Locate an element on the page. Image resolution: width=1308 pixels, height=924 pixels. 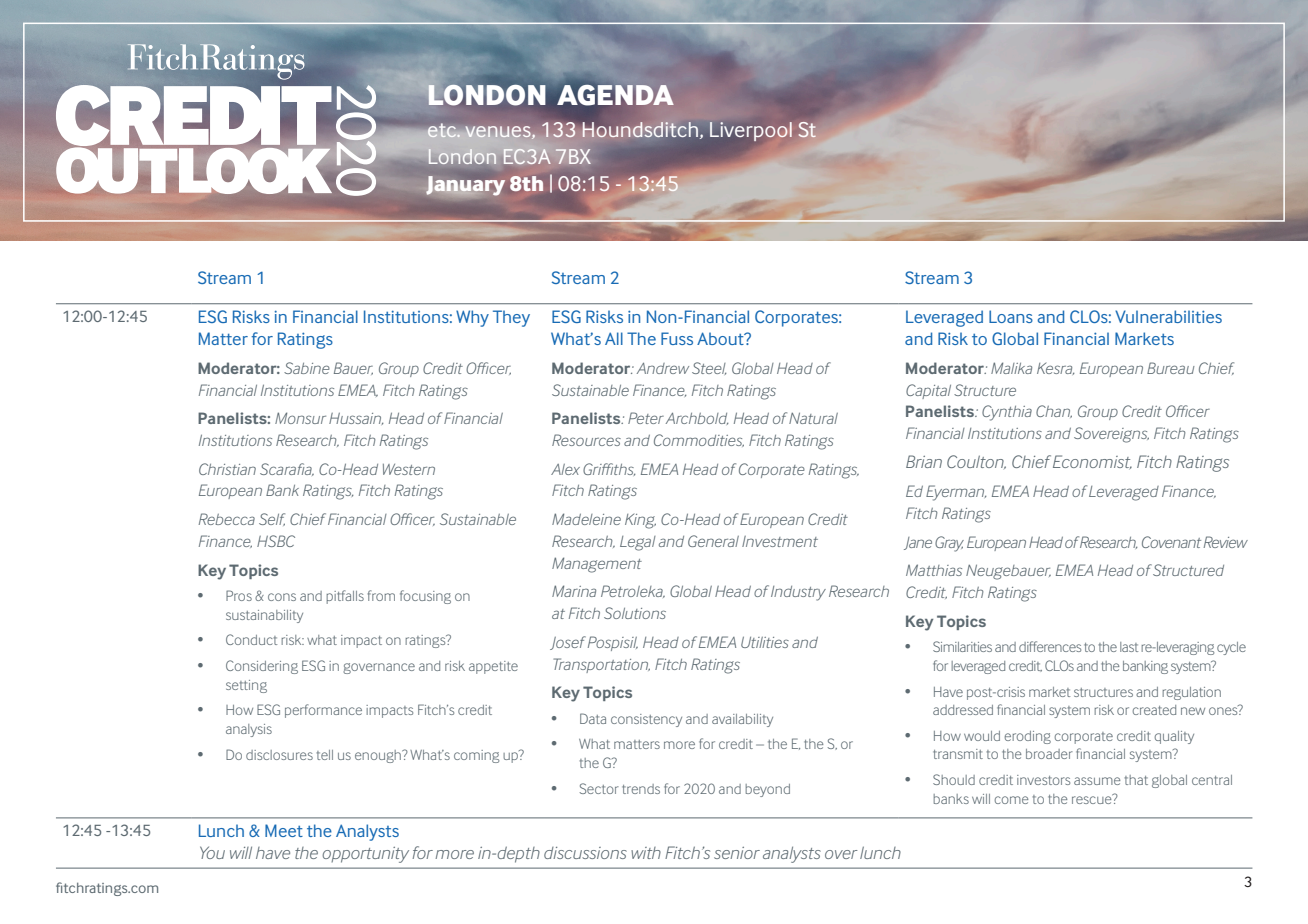
Commodities is located at coordinates (699, 440).
